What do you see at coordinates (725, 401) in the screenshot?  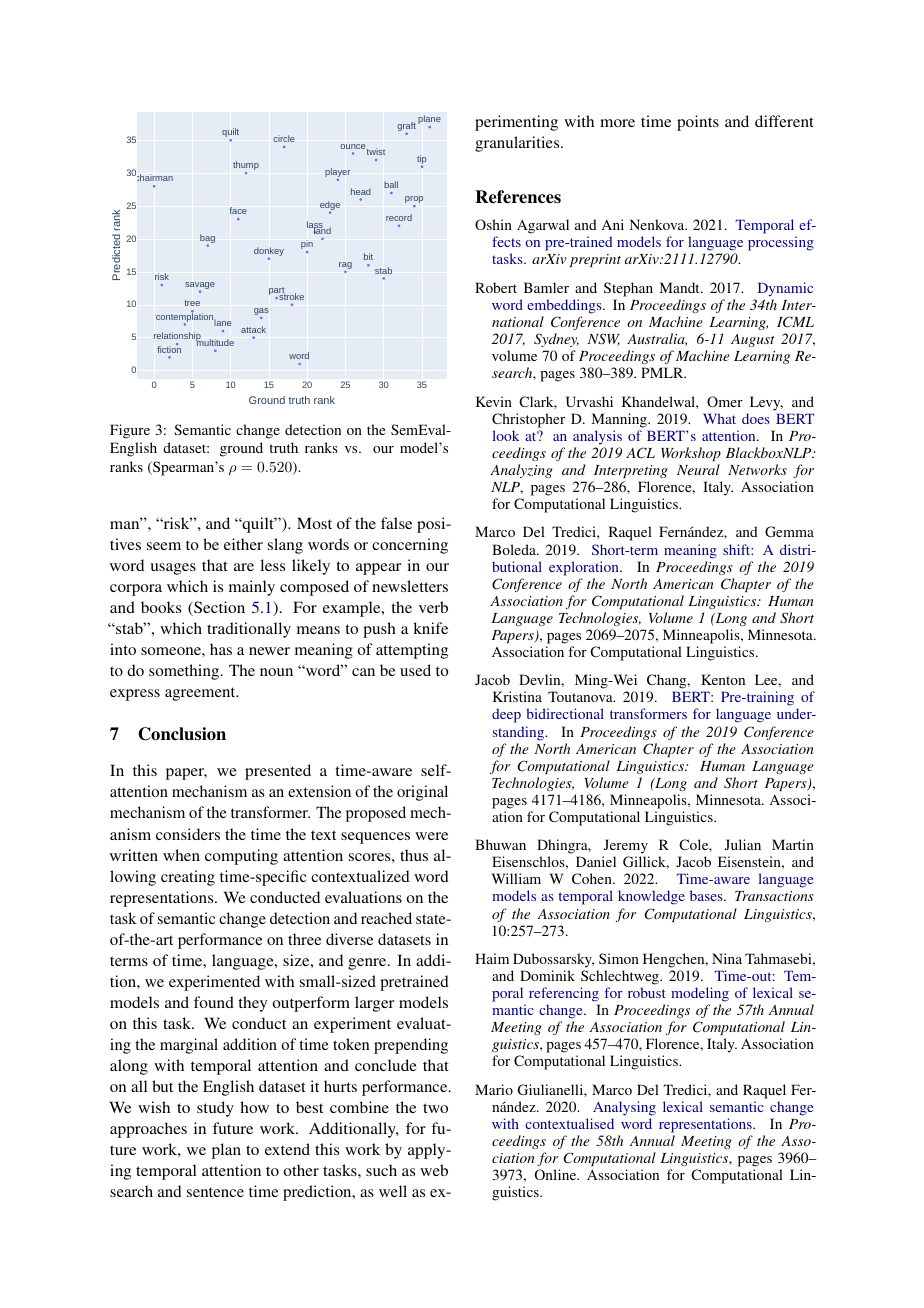 I see `Omer` at bounding box center [725, 401].
